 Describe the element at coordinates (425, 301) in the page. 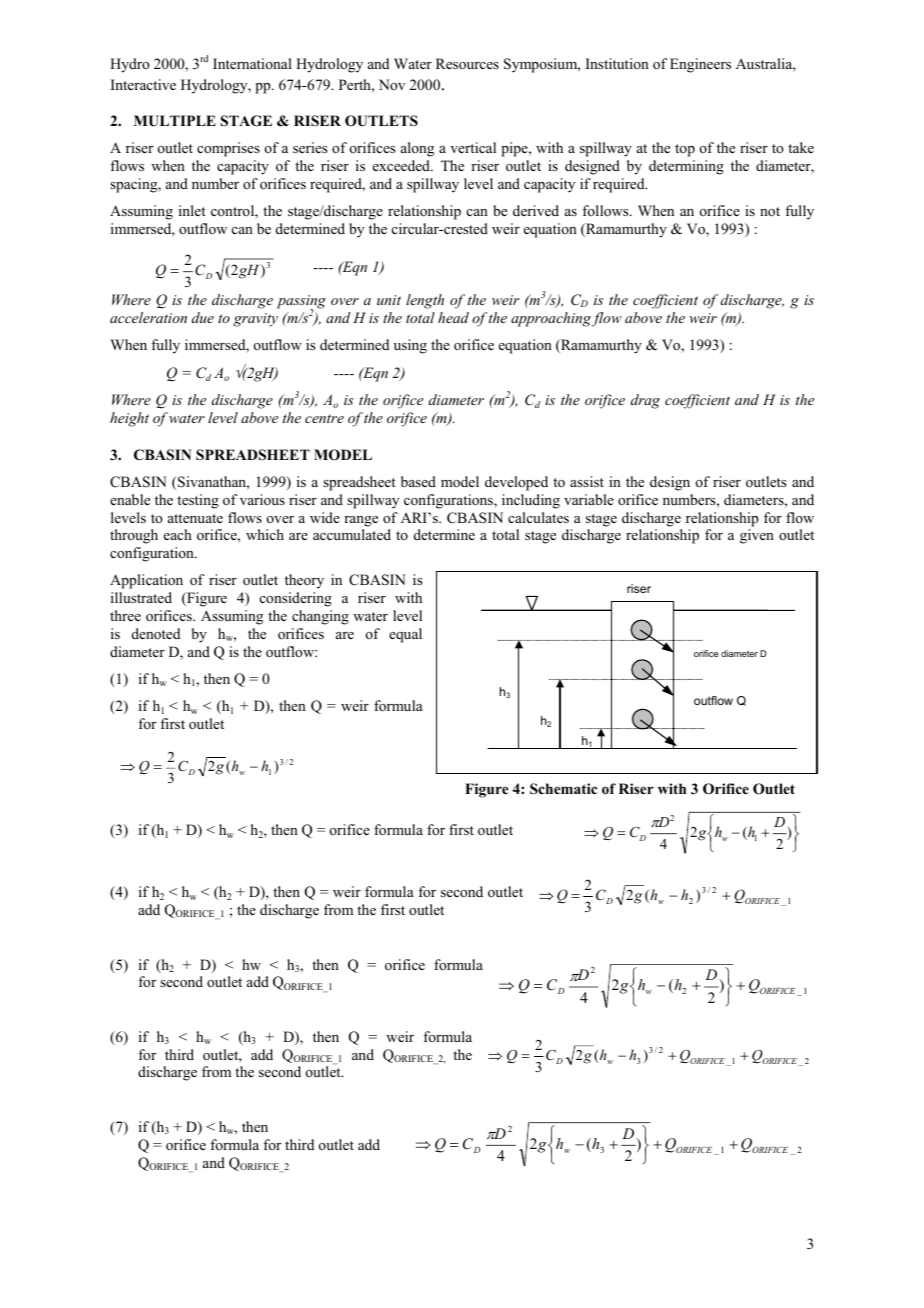

I see `length` at that location.
